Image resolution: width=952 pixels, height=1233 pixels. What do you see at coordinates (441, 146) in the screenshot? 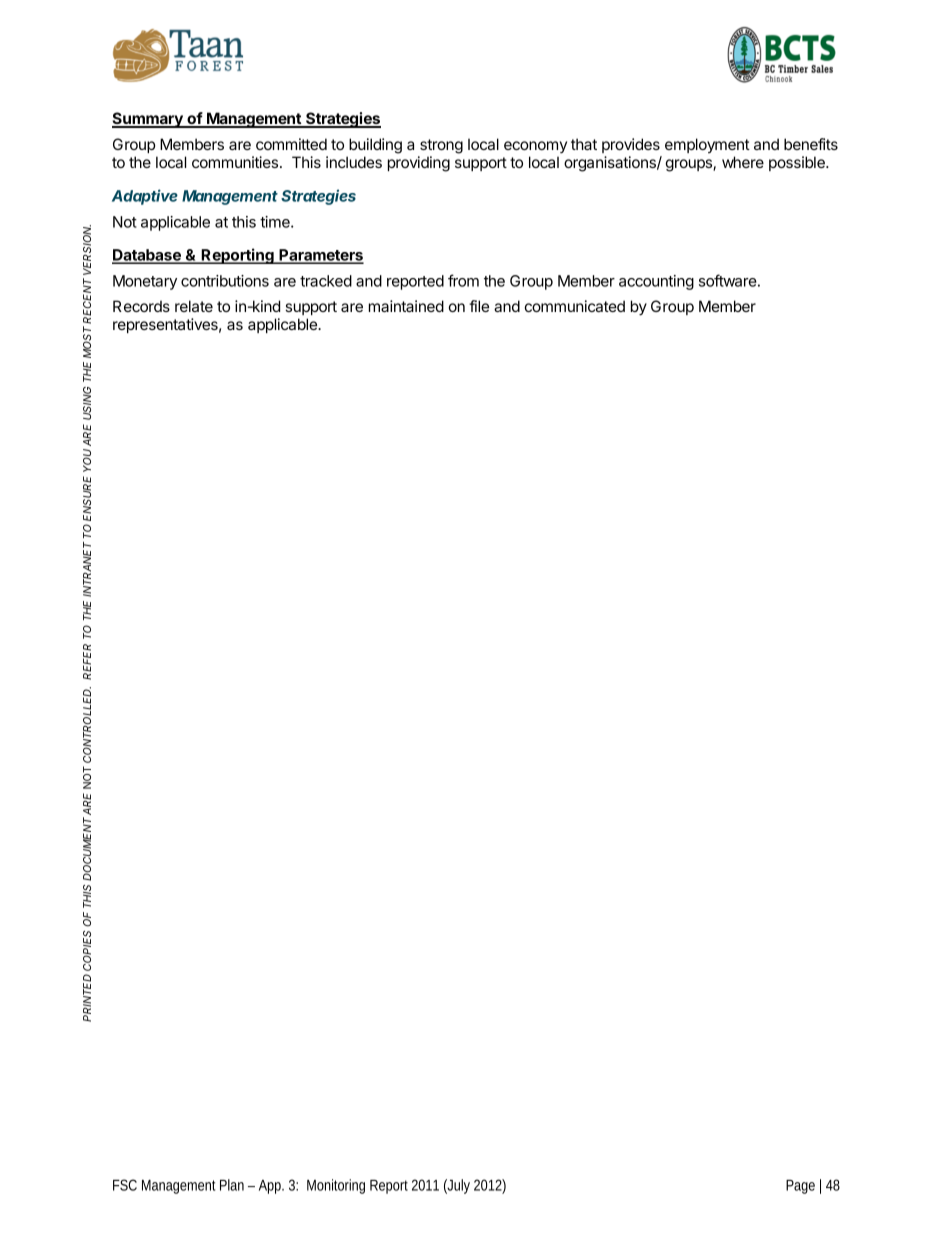
I see `strong` at bounding box center [441, 146].
